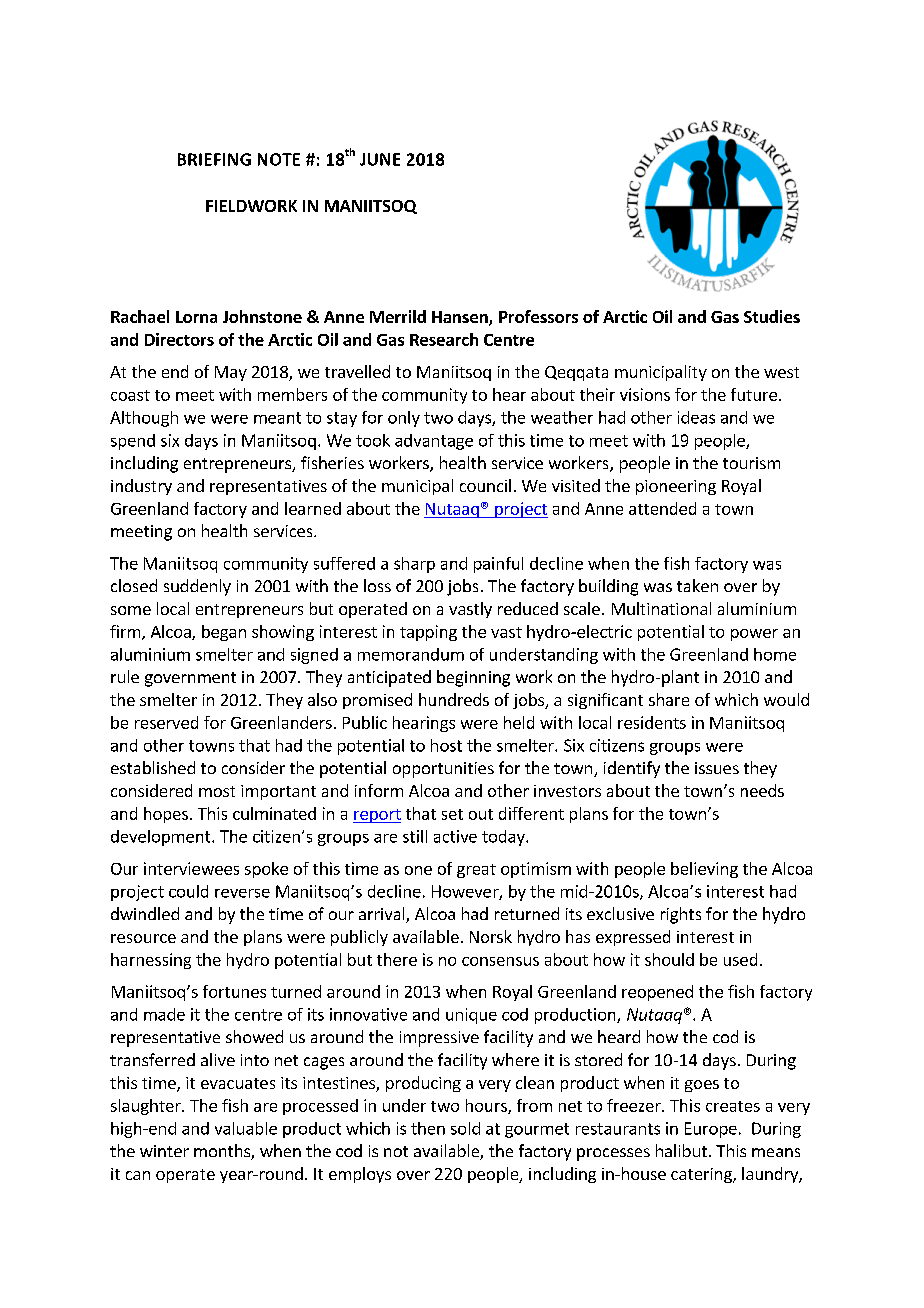  I want to click on hopes, so click(166, 815).
